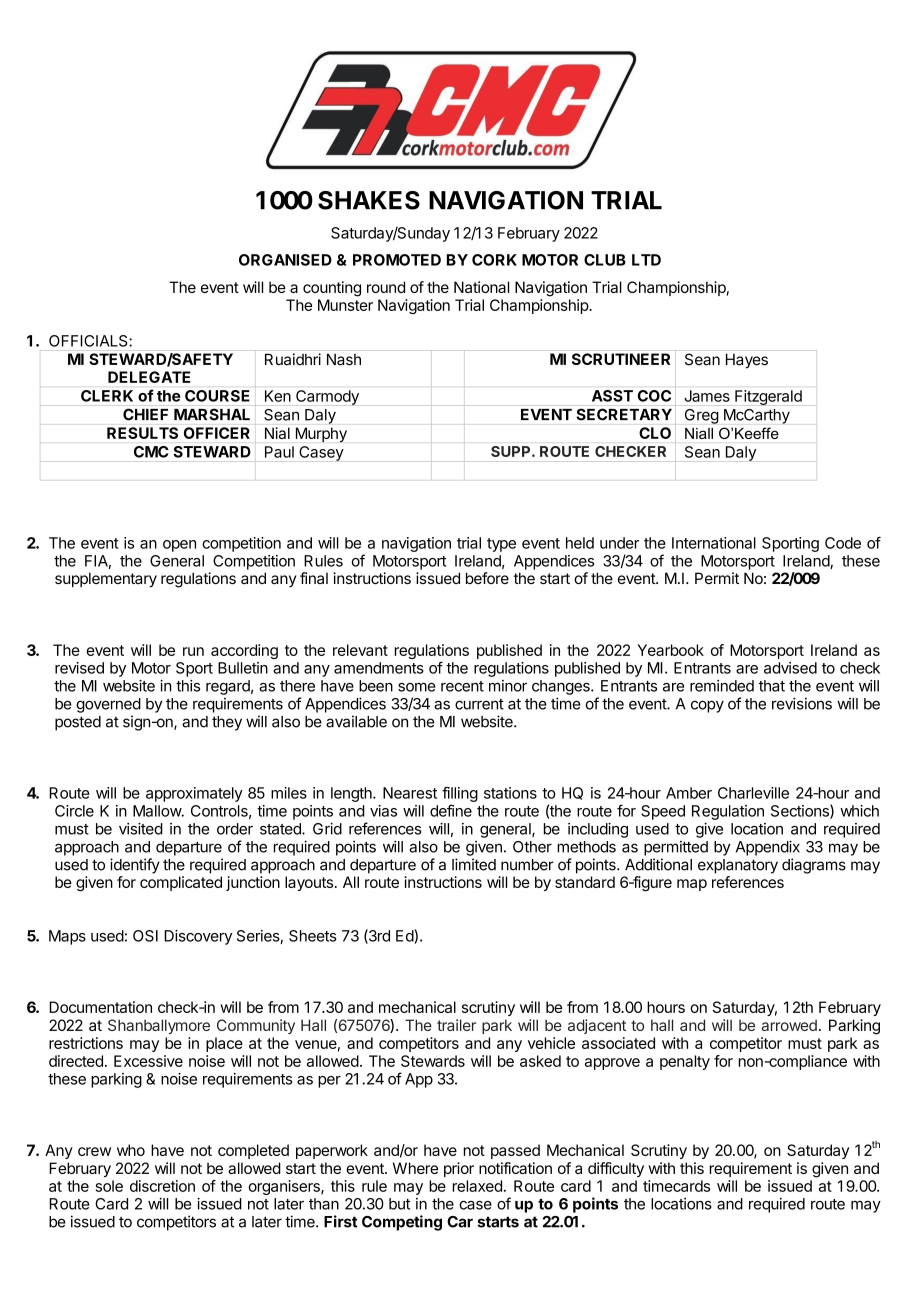 Image resolution: width=924 pixels, height=1308 pixels. What do you see at coordinates (501, 545) in the page?
I see `type` at bounding box center [501, 545].
